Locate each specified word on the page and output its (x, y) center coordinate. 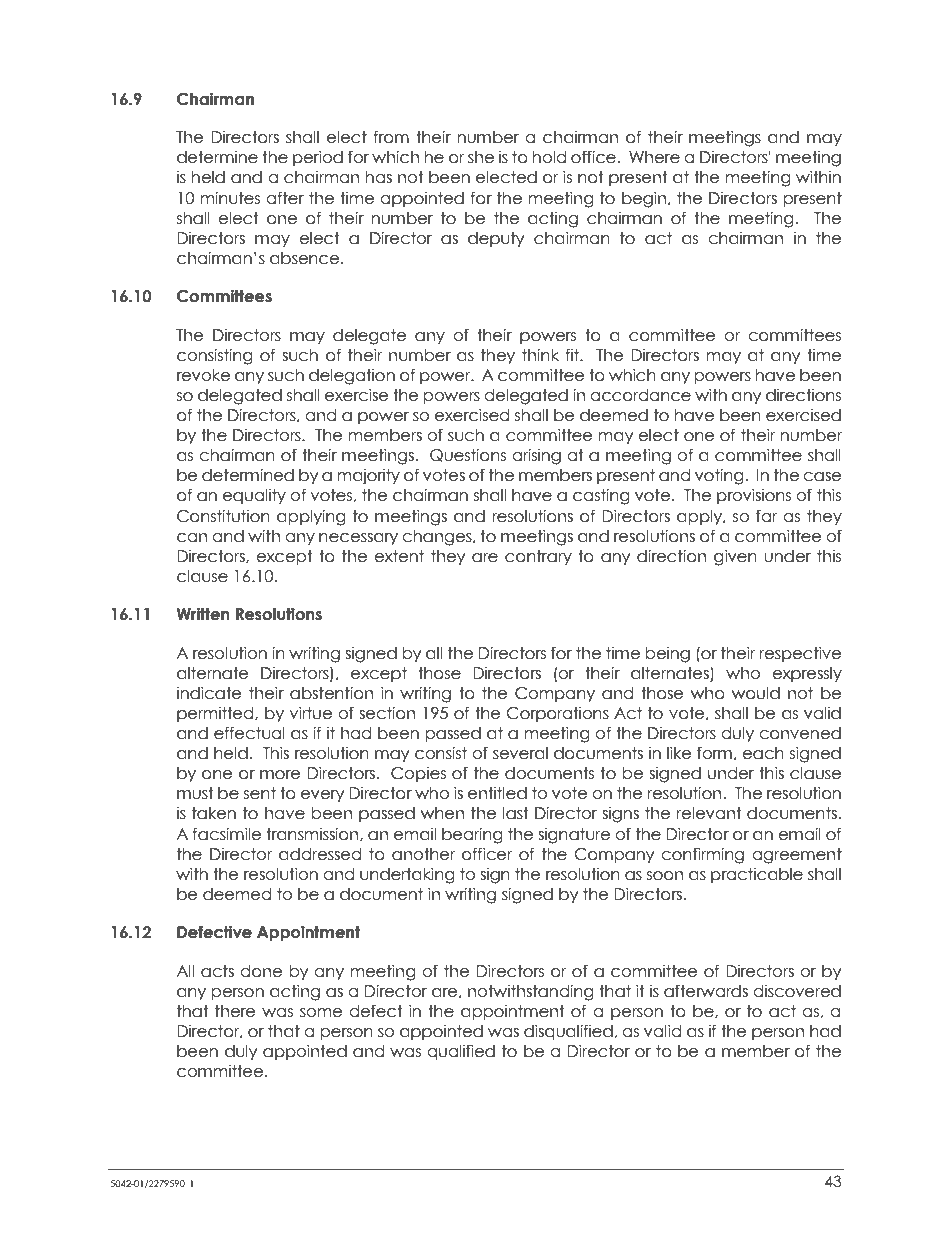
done (261, 971)
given (735, 557)
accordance (640, 395)
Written (203, 614)
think (540, 354)
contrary (538, 557)
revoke (203, 375)
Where (654, 157)
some (321, 1013)
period (318, 158)
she (481, 157)
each (763, 753)
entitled (497, 793)
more (280, 775)
